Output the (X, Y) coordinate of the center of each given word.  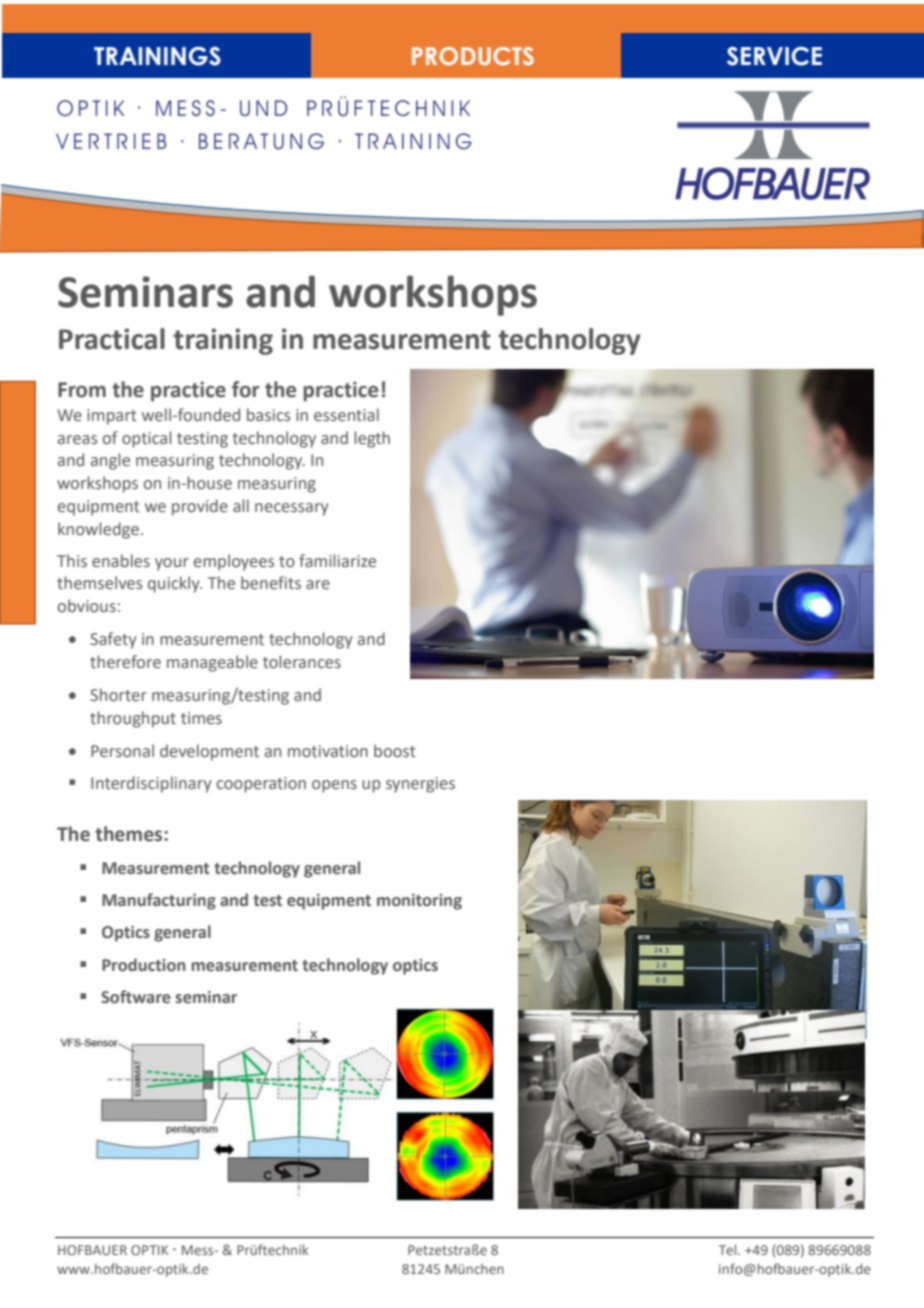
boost (395, 751)
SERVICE (774, 56)
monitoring (419, 902)
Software (136, 997)
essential (346, 415)
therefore (125, 662)
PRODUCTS (473, 56)
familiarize (337, 561)
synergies (420, 785)
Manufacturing (159, 901)
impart (112, 417)
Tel (729, 1249)
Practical (112, 339)
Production (144, 965)
